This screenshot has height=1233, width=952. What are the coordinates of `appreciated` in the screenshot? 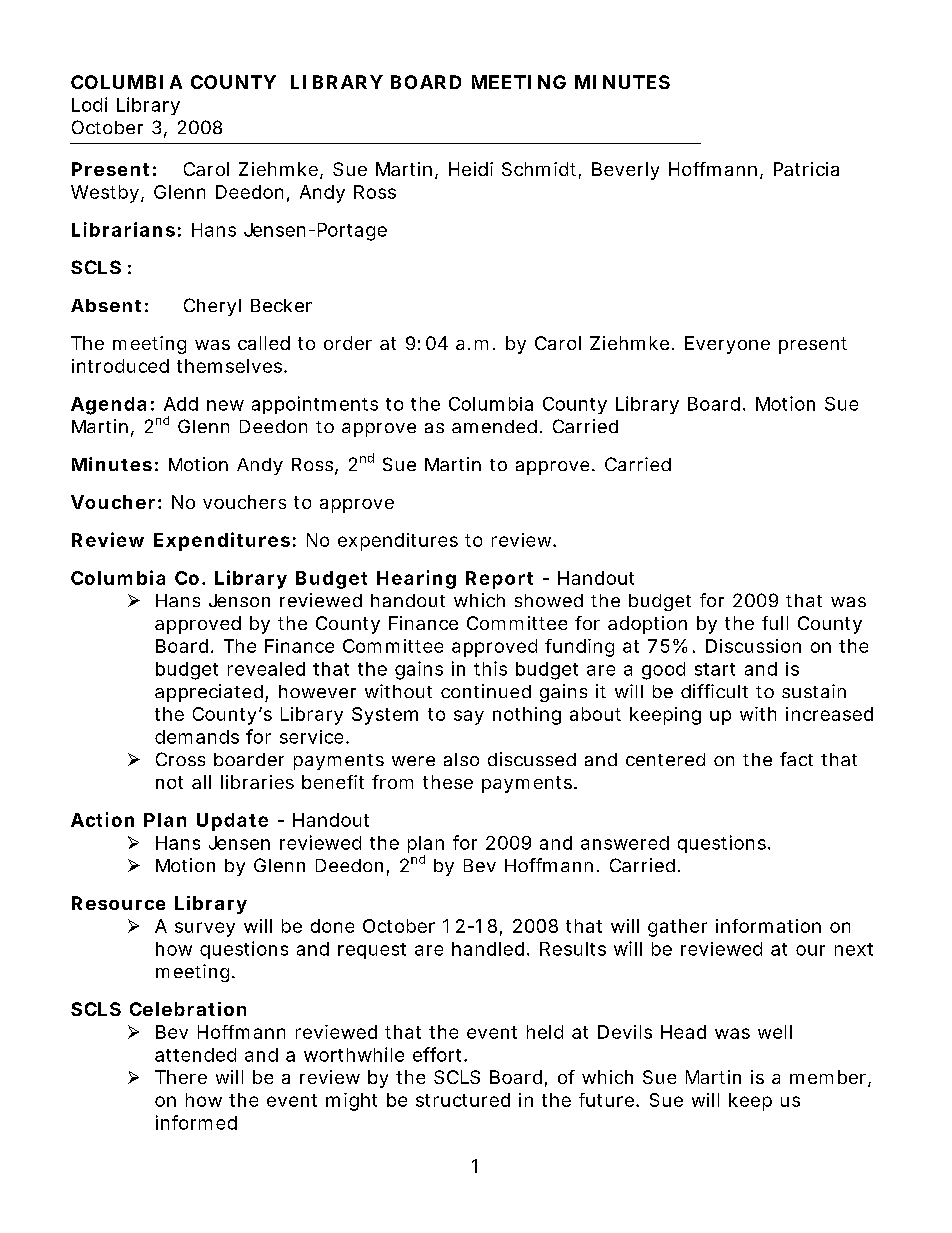 It's located at (210, 693).
